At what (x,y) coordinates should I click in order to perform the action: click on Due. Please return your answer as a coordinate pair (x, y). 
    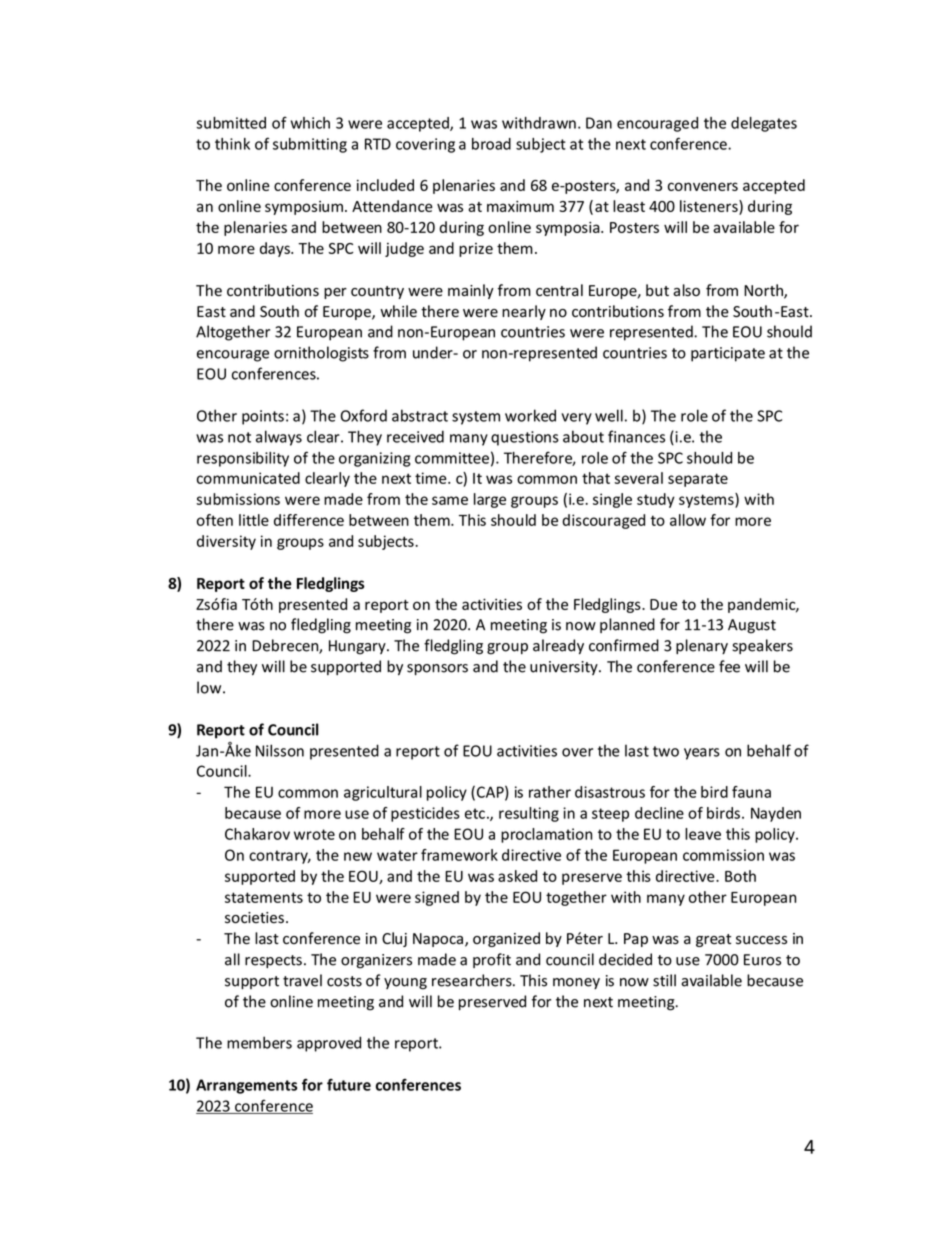
    Looking at the image, I should click on (663, 604).
